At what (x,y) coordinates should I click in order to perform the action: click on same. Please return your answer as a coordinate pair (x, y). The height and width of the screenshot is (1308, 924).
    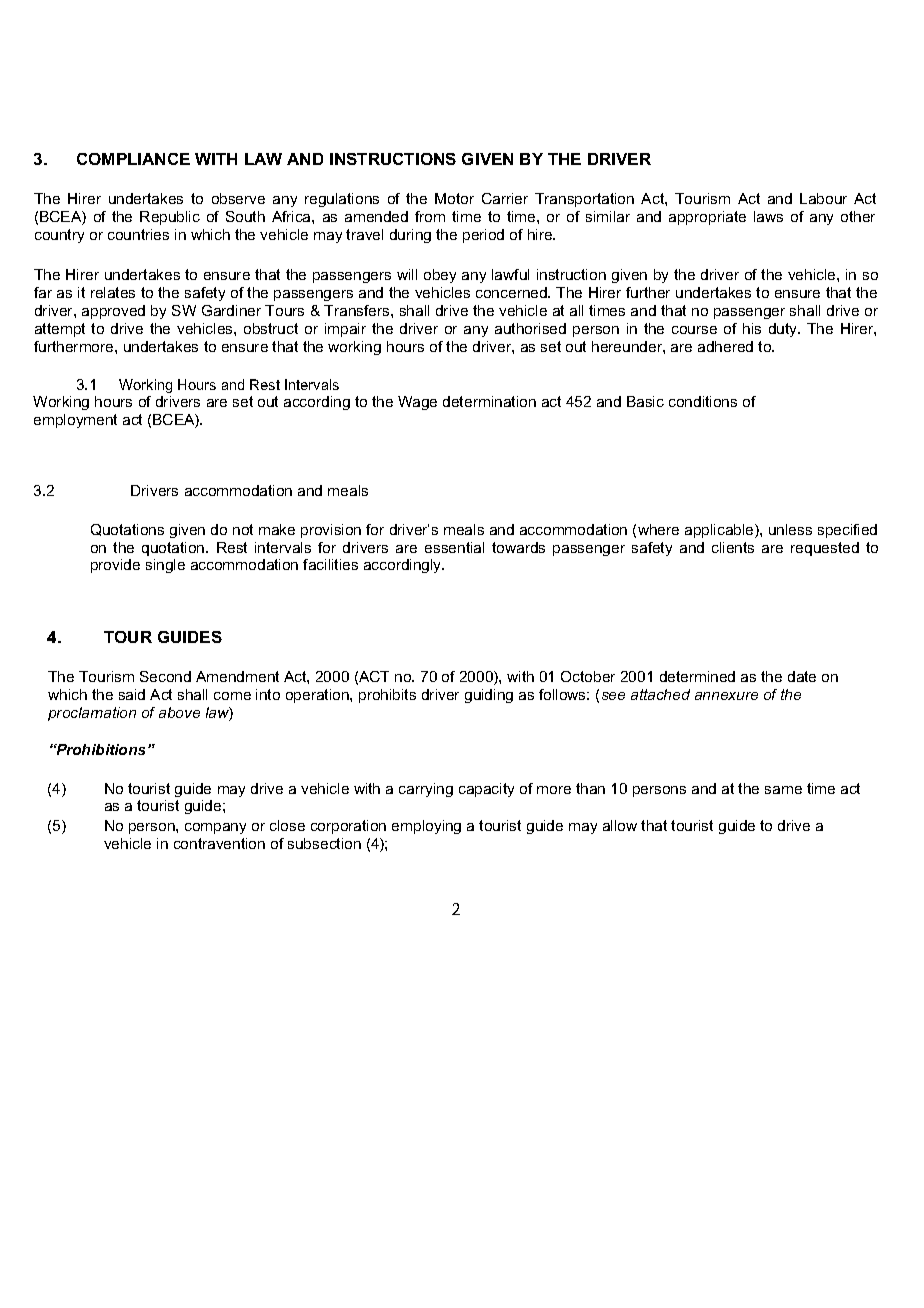
    Looking at the image, I should click on (783, 790).
